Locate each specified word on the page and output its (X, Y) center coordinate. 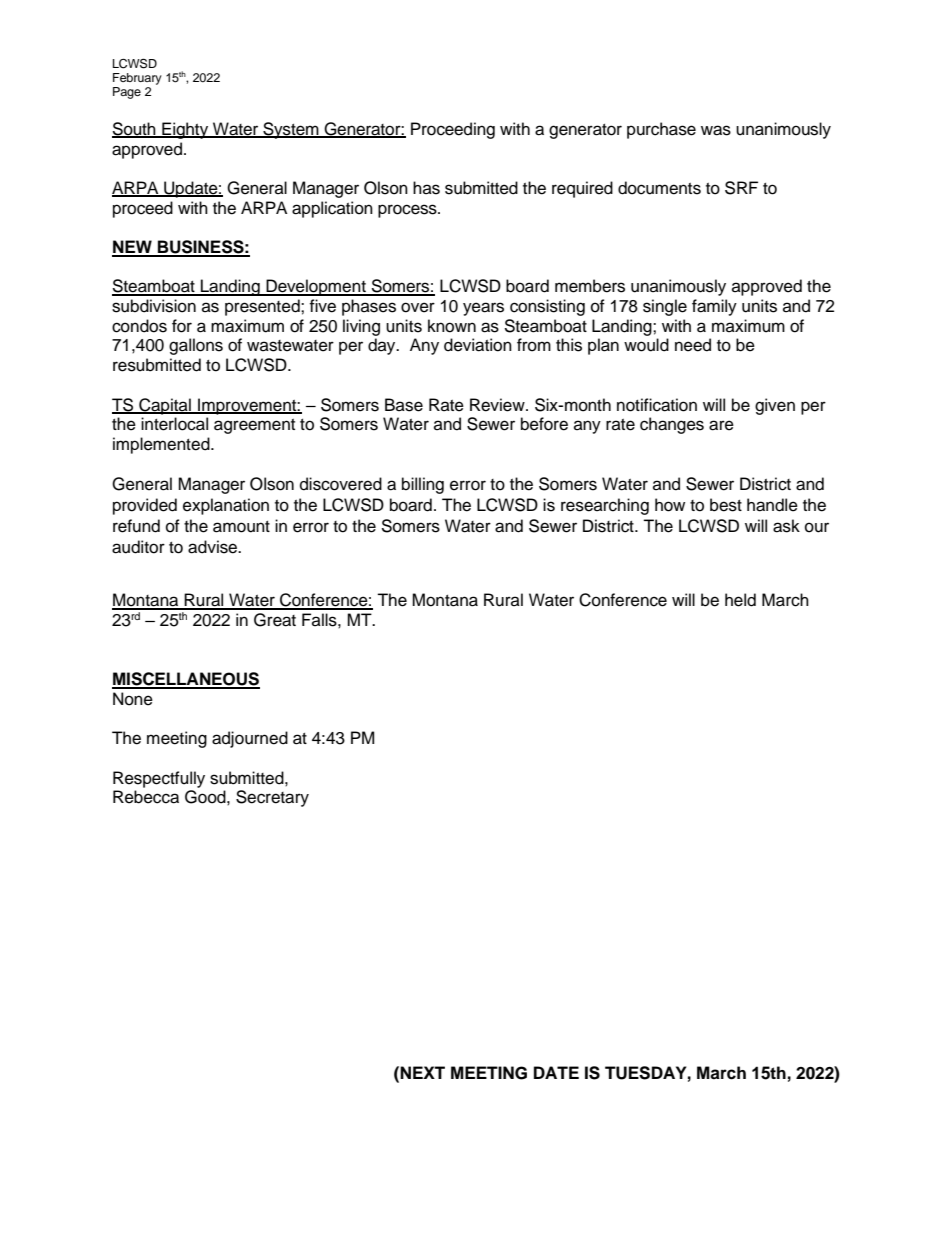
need (693, 345)
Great (275, 620)
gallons (196, 346)
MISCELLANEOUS (186, 680)
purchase (661, 130)
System (291, 130)
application (332, 209)
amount (241, 527)
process (408, 211)
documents (659, 188)
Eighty (185, 130)
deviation (478, 345)
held (740, 600)
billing (423, 485)
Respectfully (159, 779)
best (726, 505)
